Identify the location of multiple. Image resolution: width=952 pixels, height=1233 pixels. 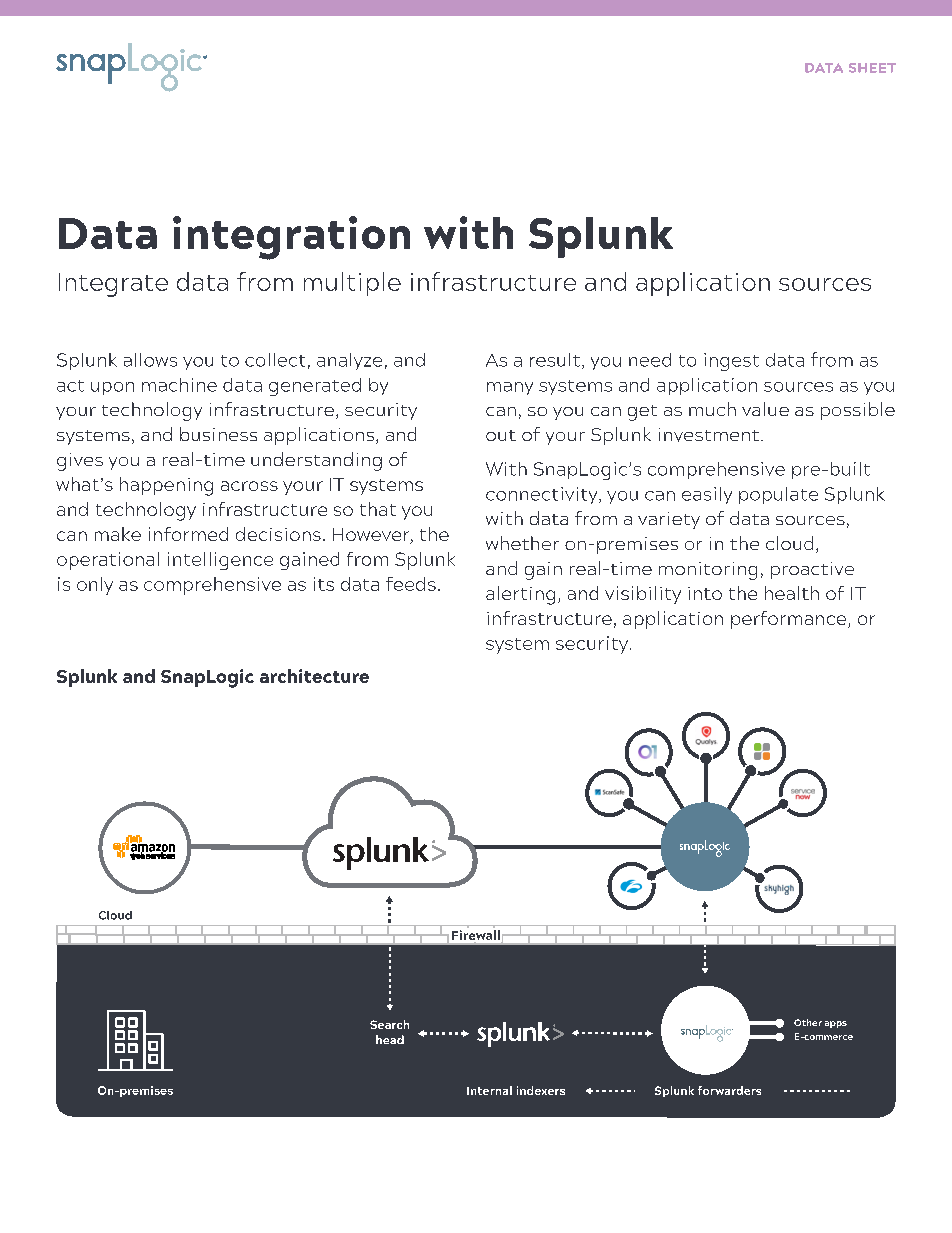
(352, 284).
